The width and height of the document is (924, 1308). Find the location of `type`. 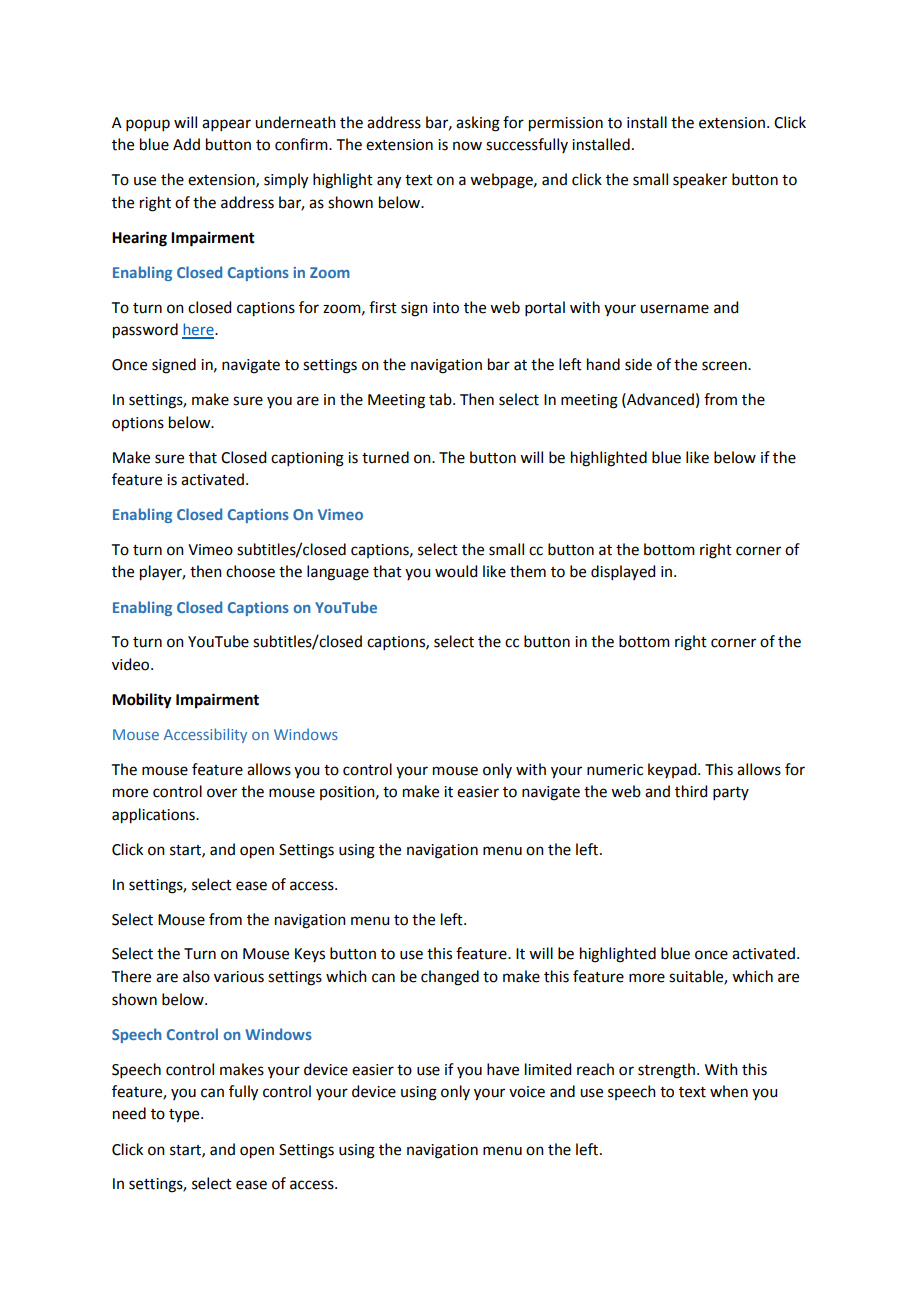

type is located at coordinates (185, 1116).
